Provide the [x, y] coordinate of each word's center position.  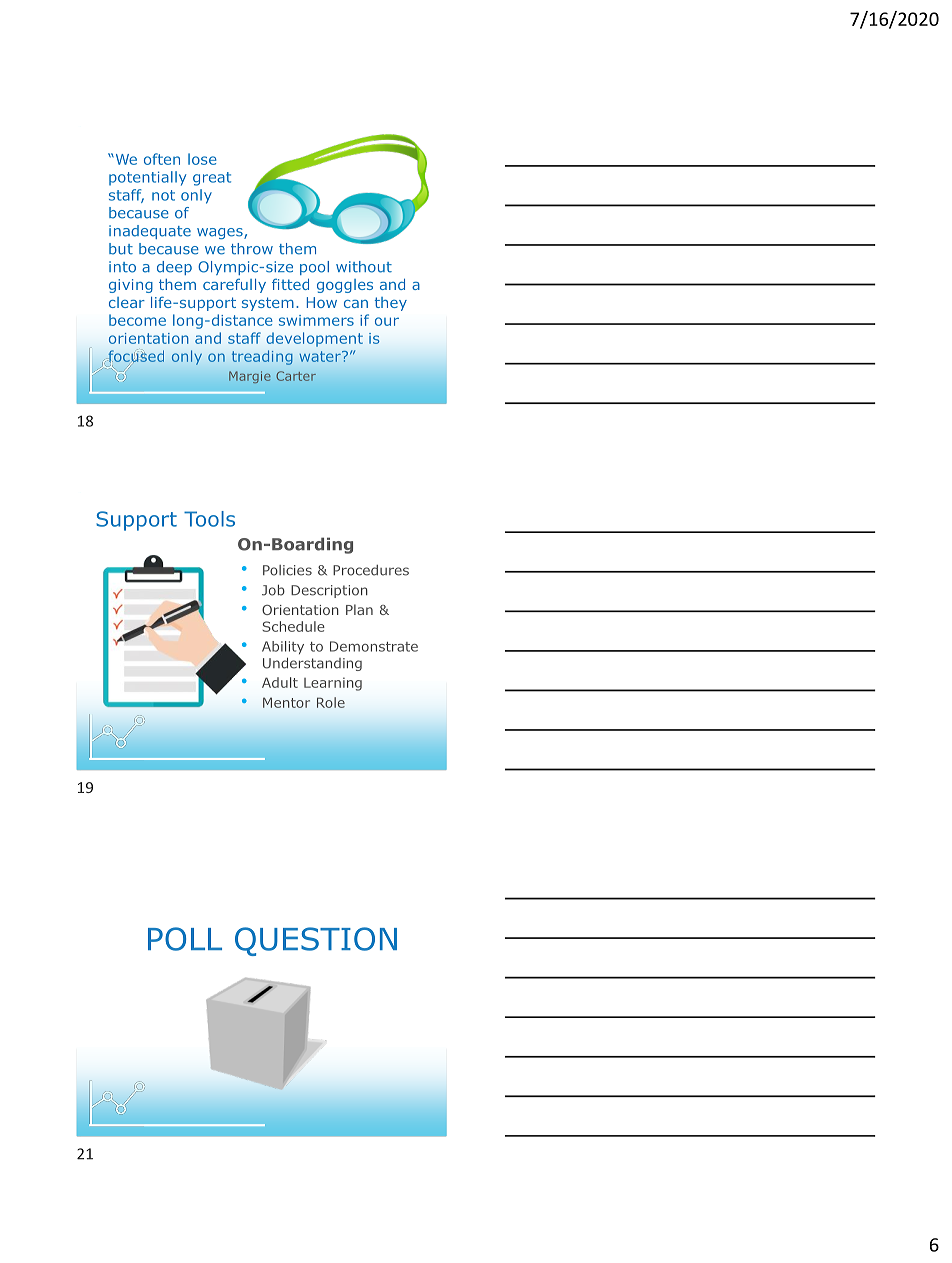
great [212, 179]
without [364, 267]
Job [273, 590]
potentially [147, 178]
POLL [185, 939]
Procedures [371, 570]
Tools [209, 519]
